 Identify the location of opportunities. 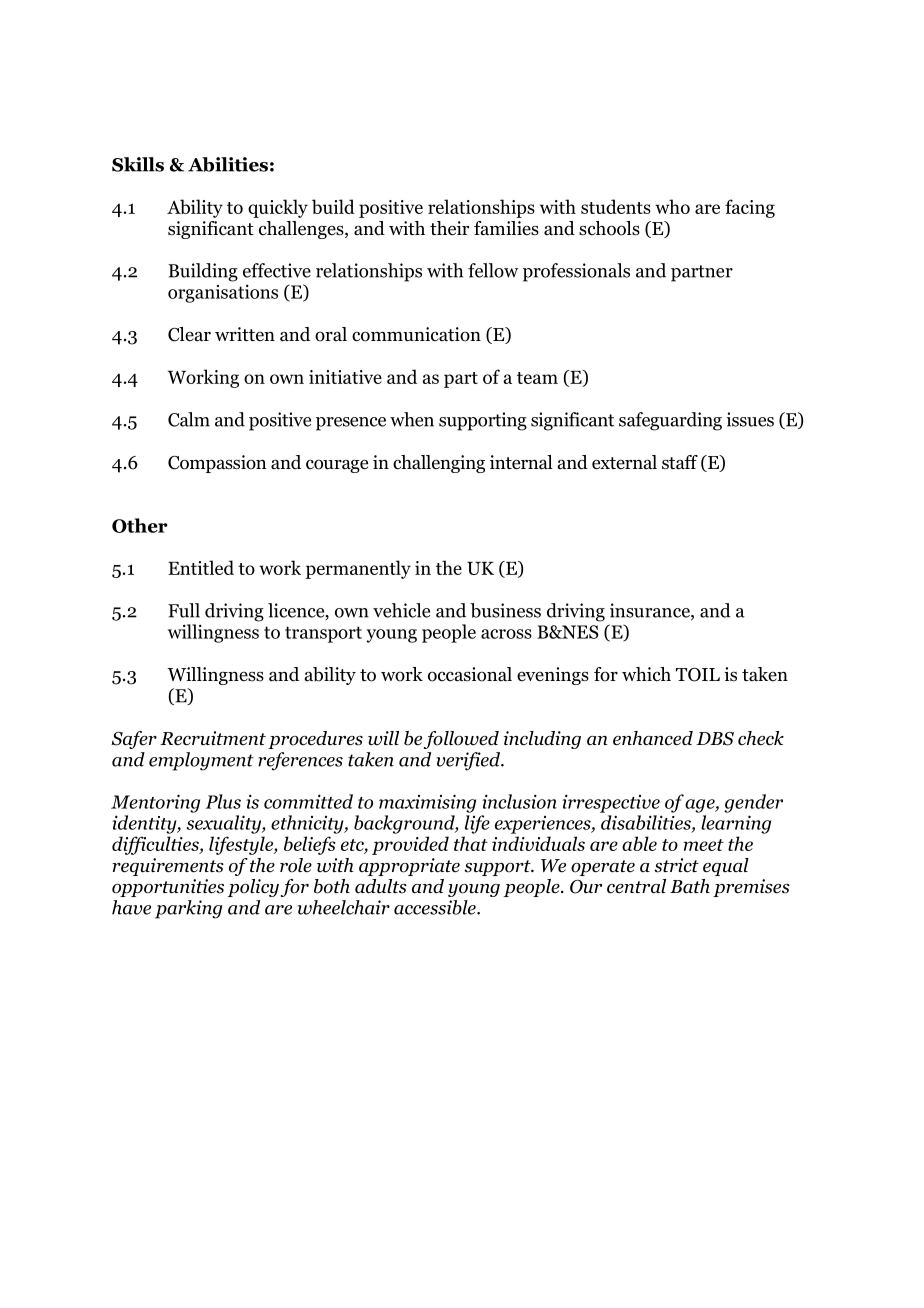
(168, 888).
